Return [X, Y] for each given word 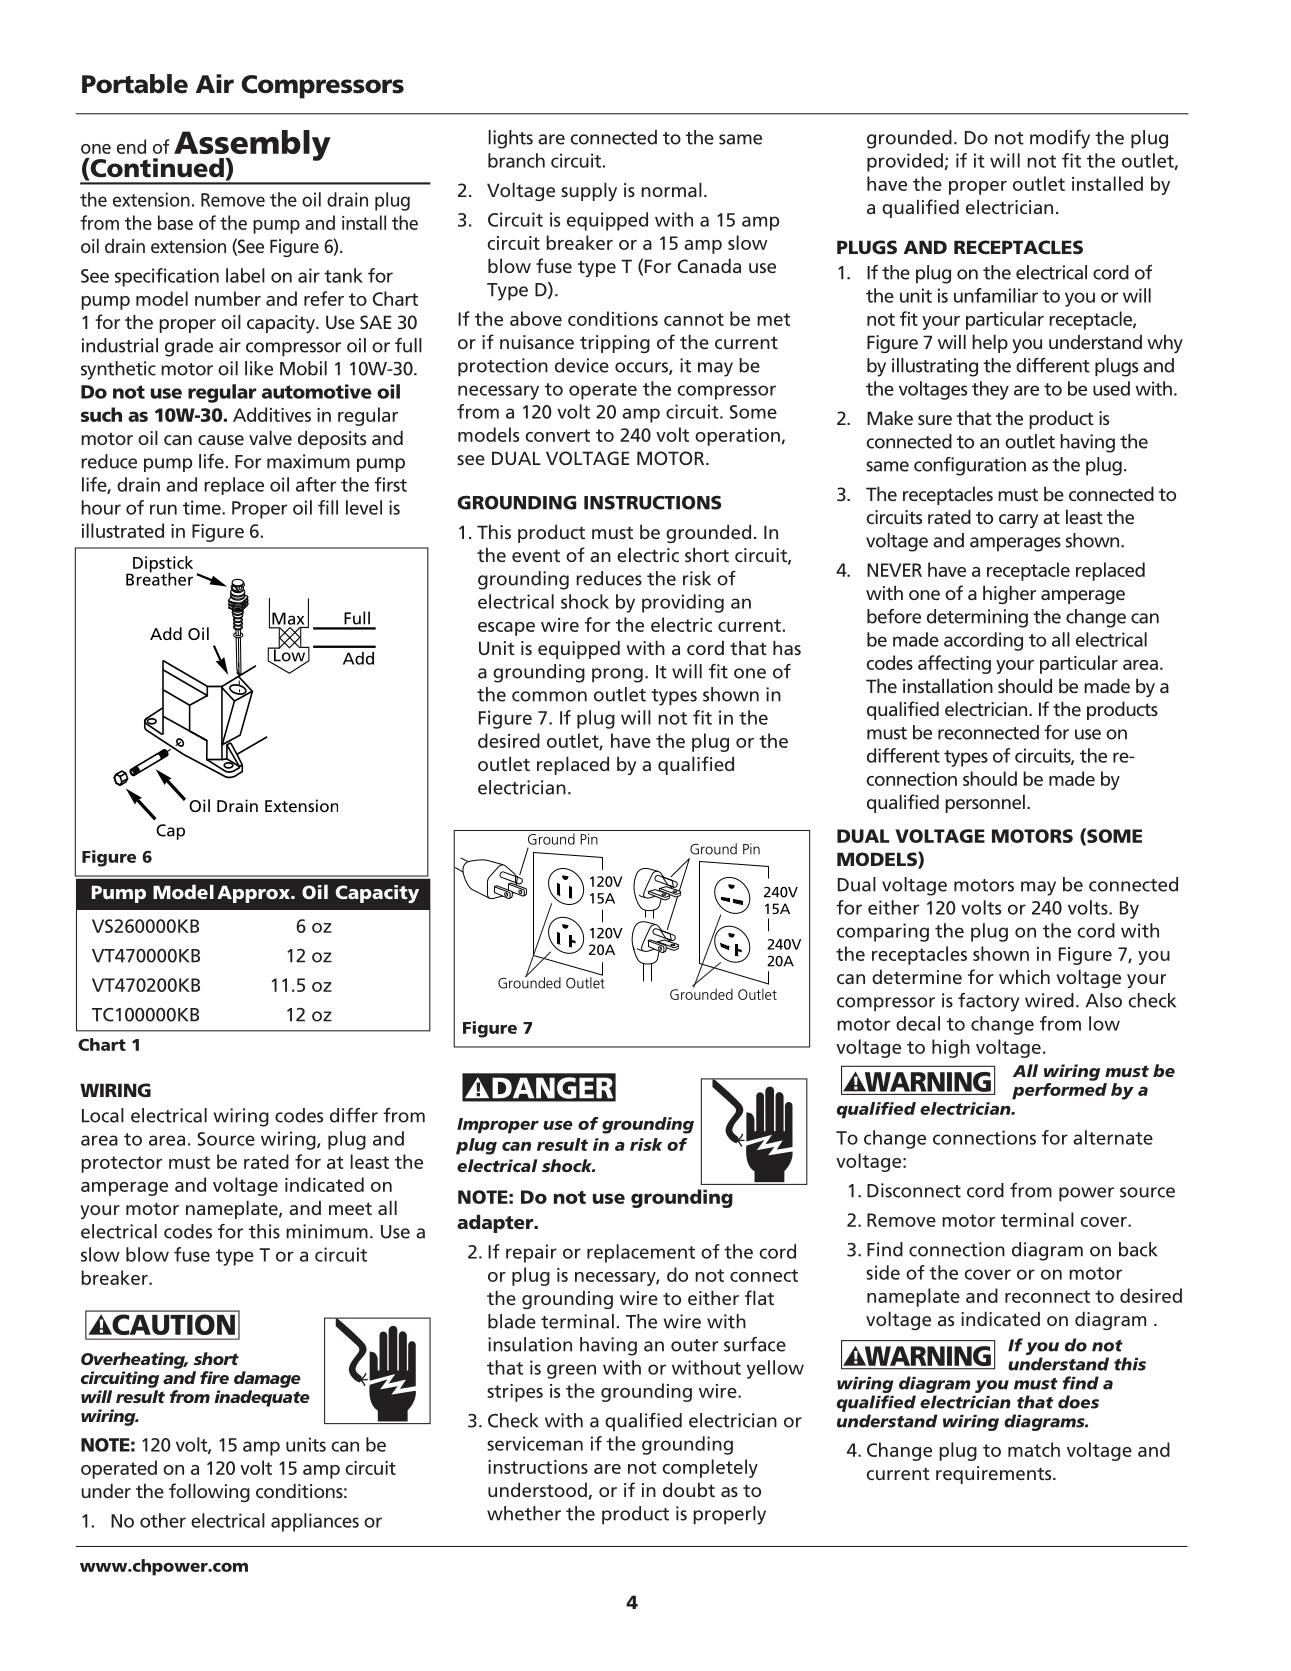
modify [1060, 139]
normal [671, 189]
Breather [159, 578]
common [549, 696]
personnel [985, 803]
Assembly [252, 146]
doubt [689, 1489]
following [209, 1492]
